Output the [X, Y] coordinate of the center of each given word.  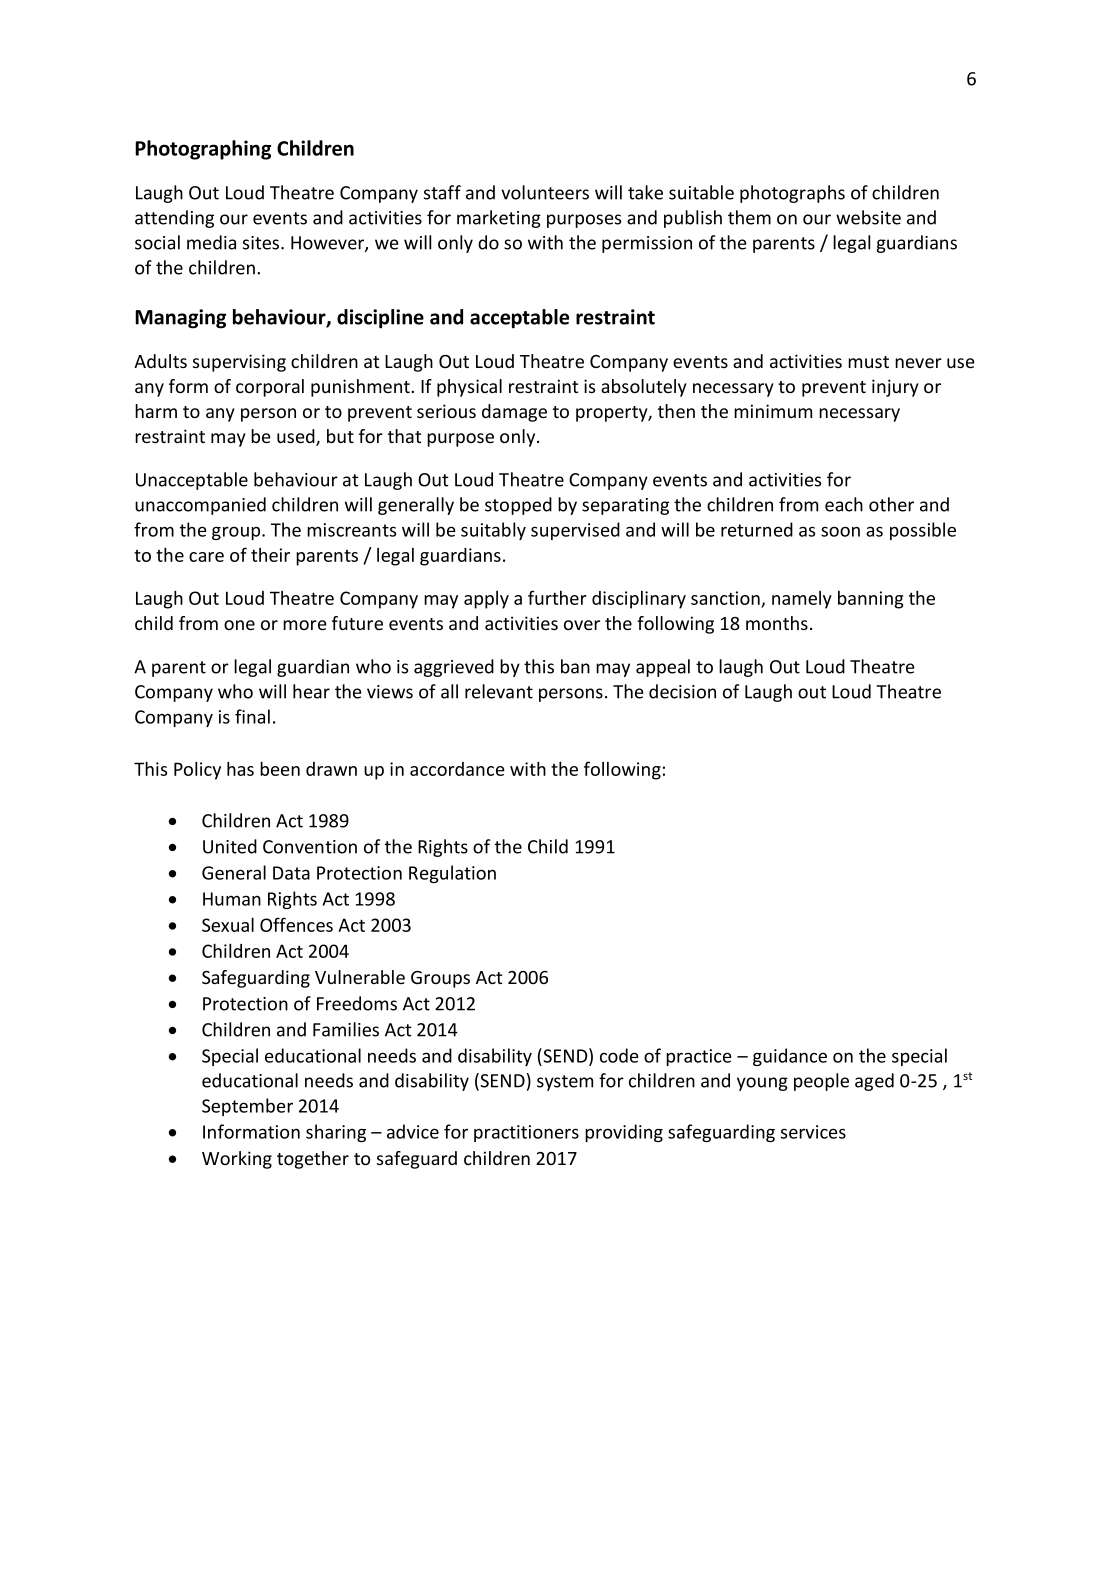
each [844, 504]
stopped [518, 506]
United [230, 846]
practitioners [526, 1133]
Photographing [203, 150]
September [247, 1107]
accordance [457, 769]
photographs [792, 194]
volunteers [545, 192]
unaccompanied [200, 506]
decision [682, 691]
